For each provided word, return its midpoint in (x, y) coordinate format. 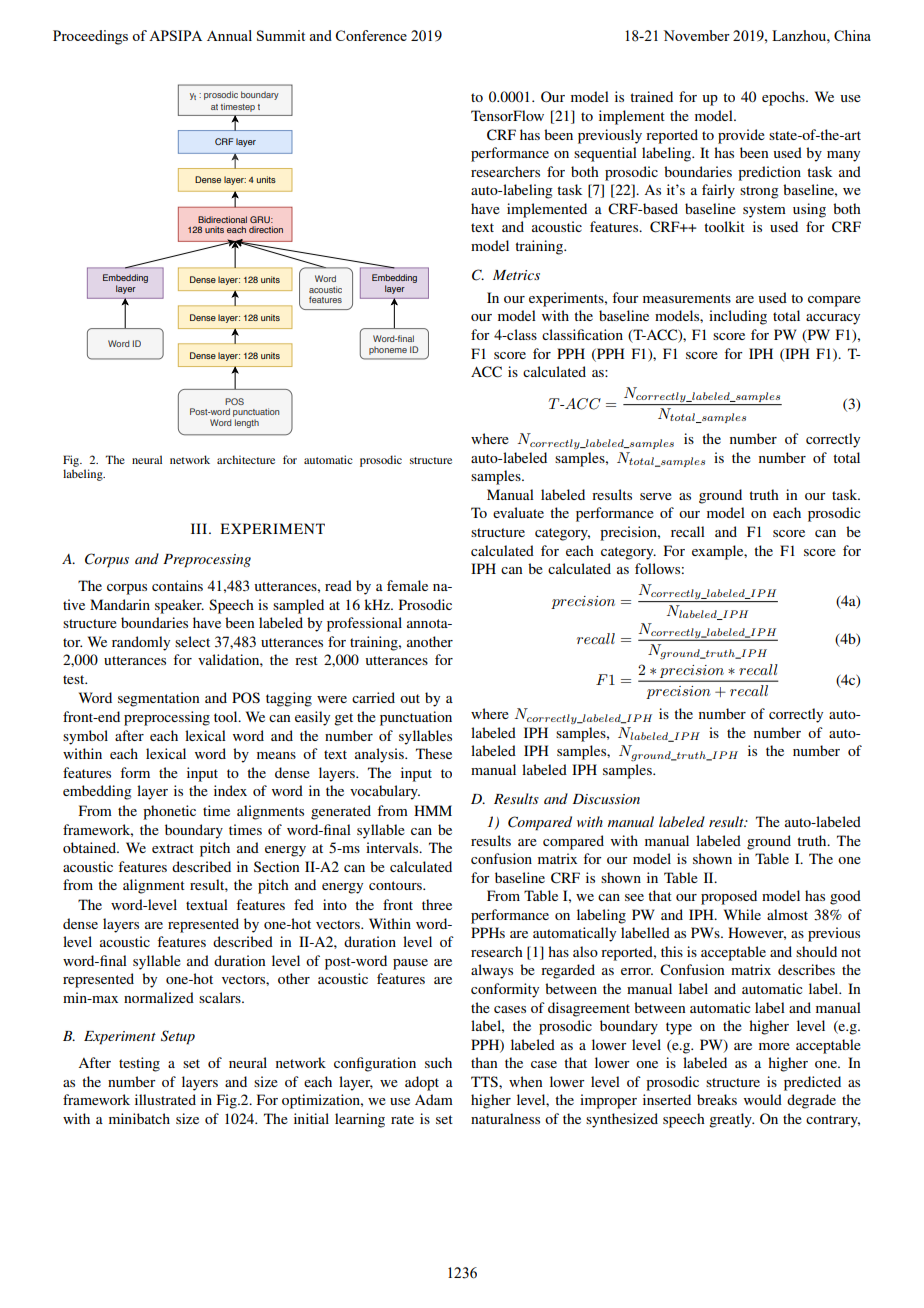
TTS (485, 1081)
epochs (784, 98)
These (434, 753)
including (738, 317)
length (247, 423)
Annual (229, 35)
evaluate (518, 512)
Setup (178, 1037)
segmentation (158, 699)
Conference (371, 35)
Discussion (606, 799)
